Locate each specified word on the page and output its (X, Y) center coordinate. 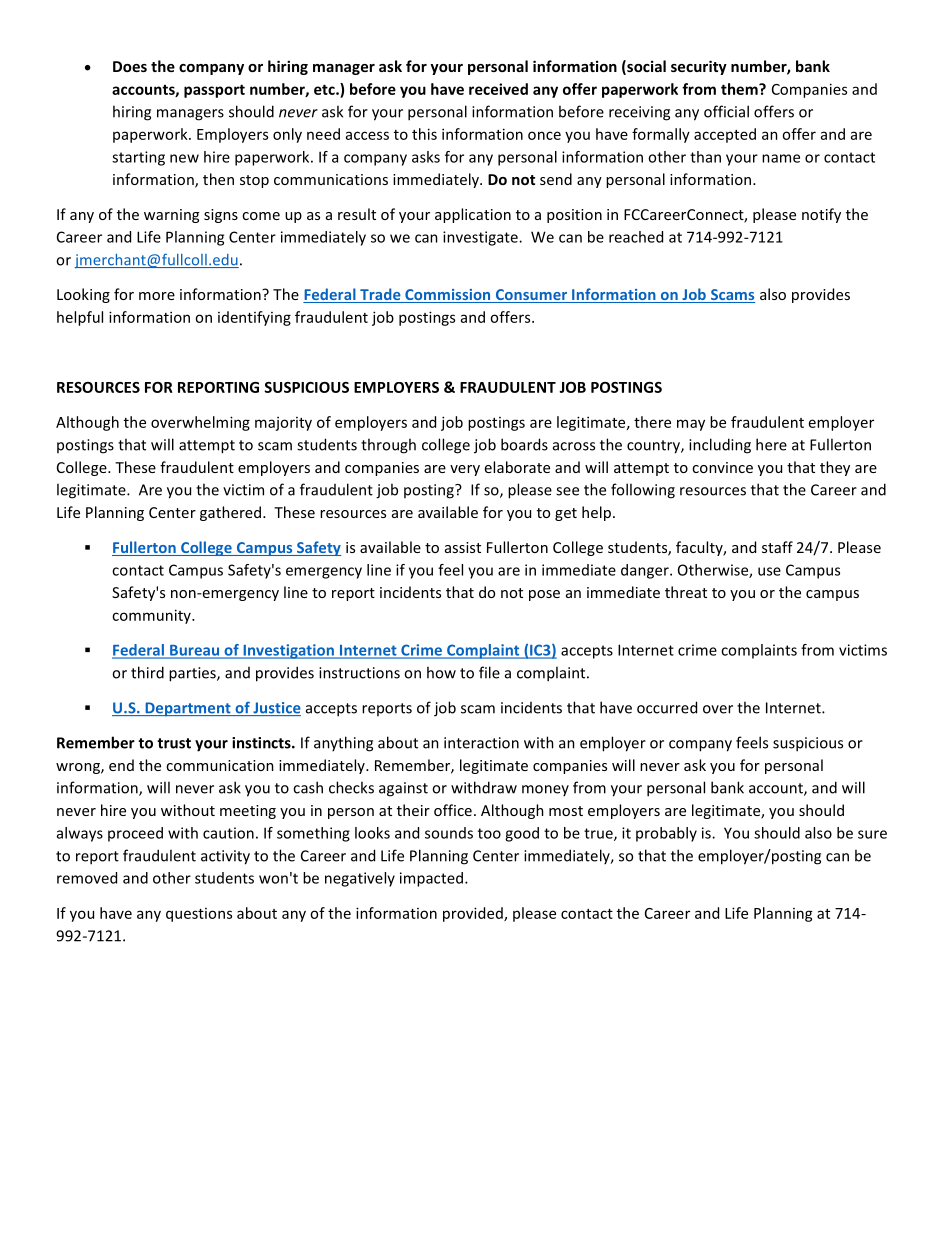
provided (474, 914)
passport (214, 91)
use (769, 571)
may (691, 425)
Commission (448, 296)
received (498, 89)
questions (199, 915)
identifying (254, 318)
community (152, 616)
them (740, 89)
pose (544, 595)
